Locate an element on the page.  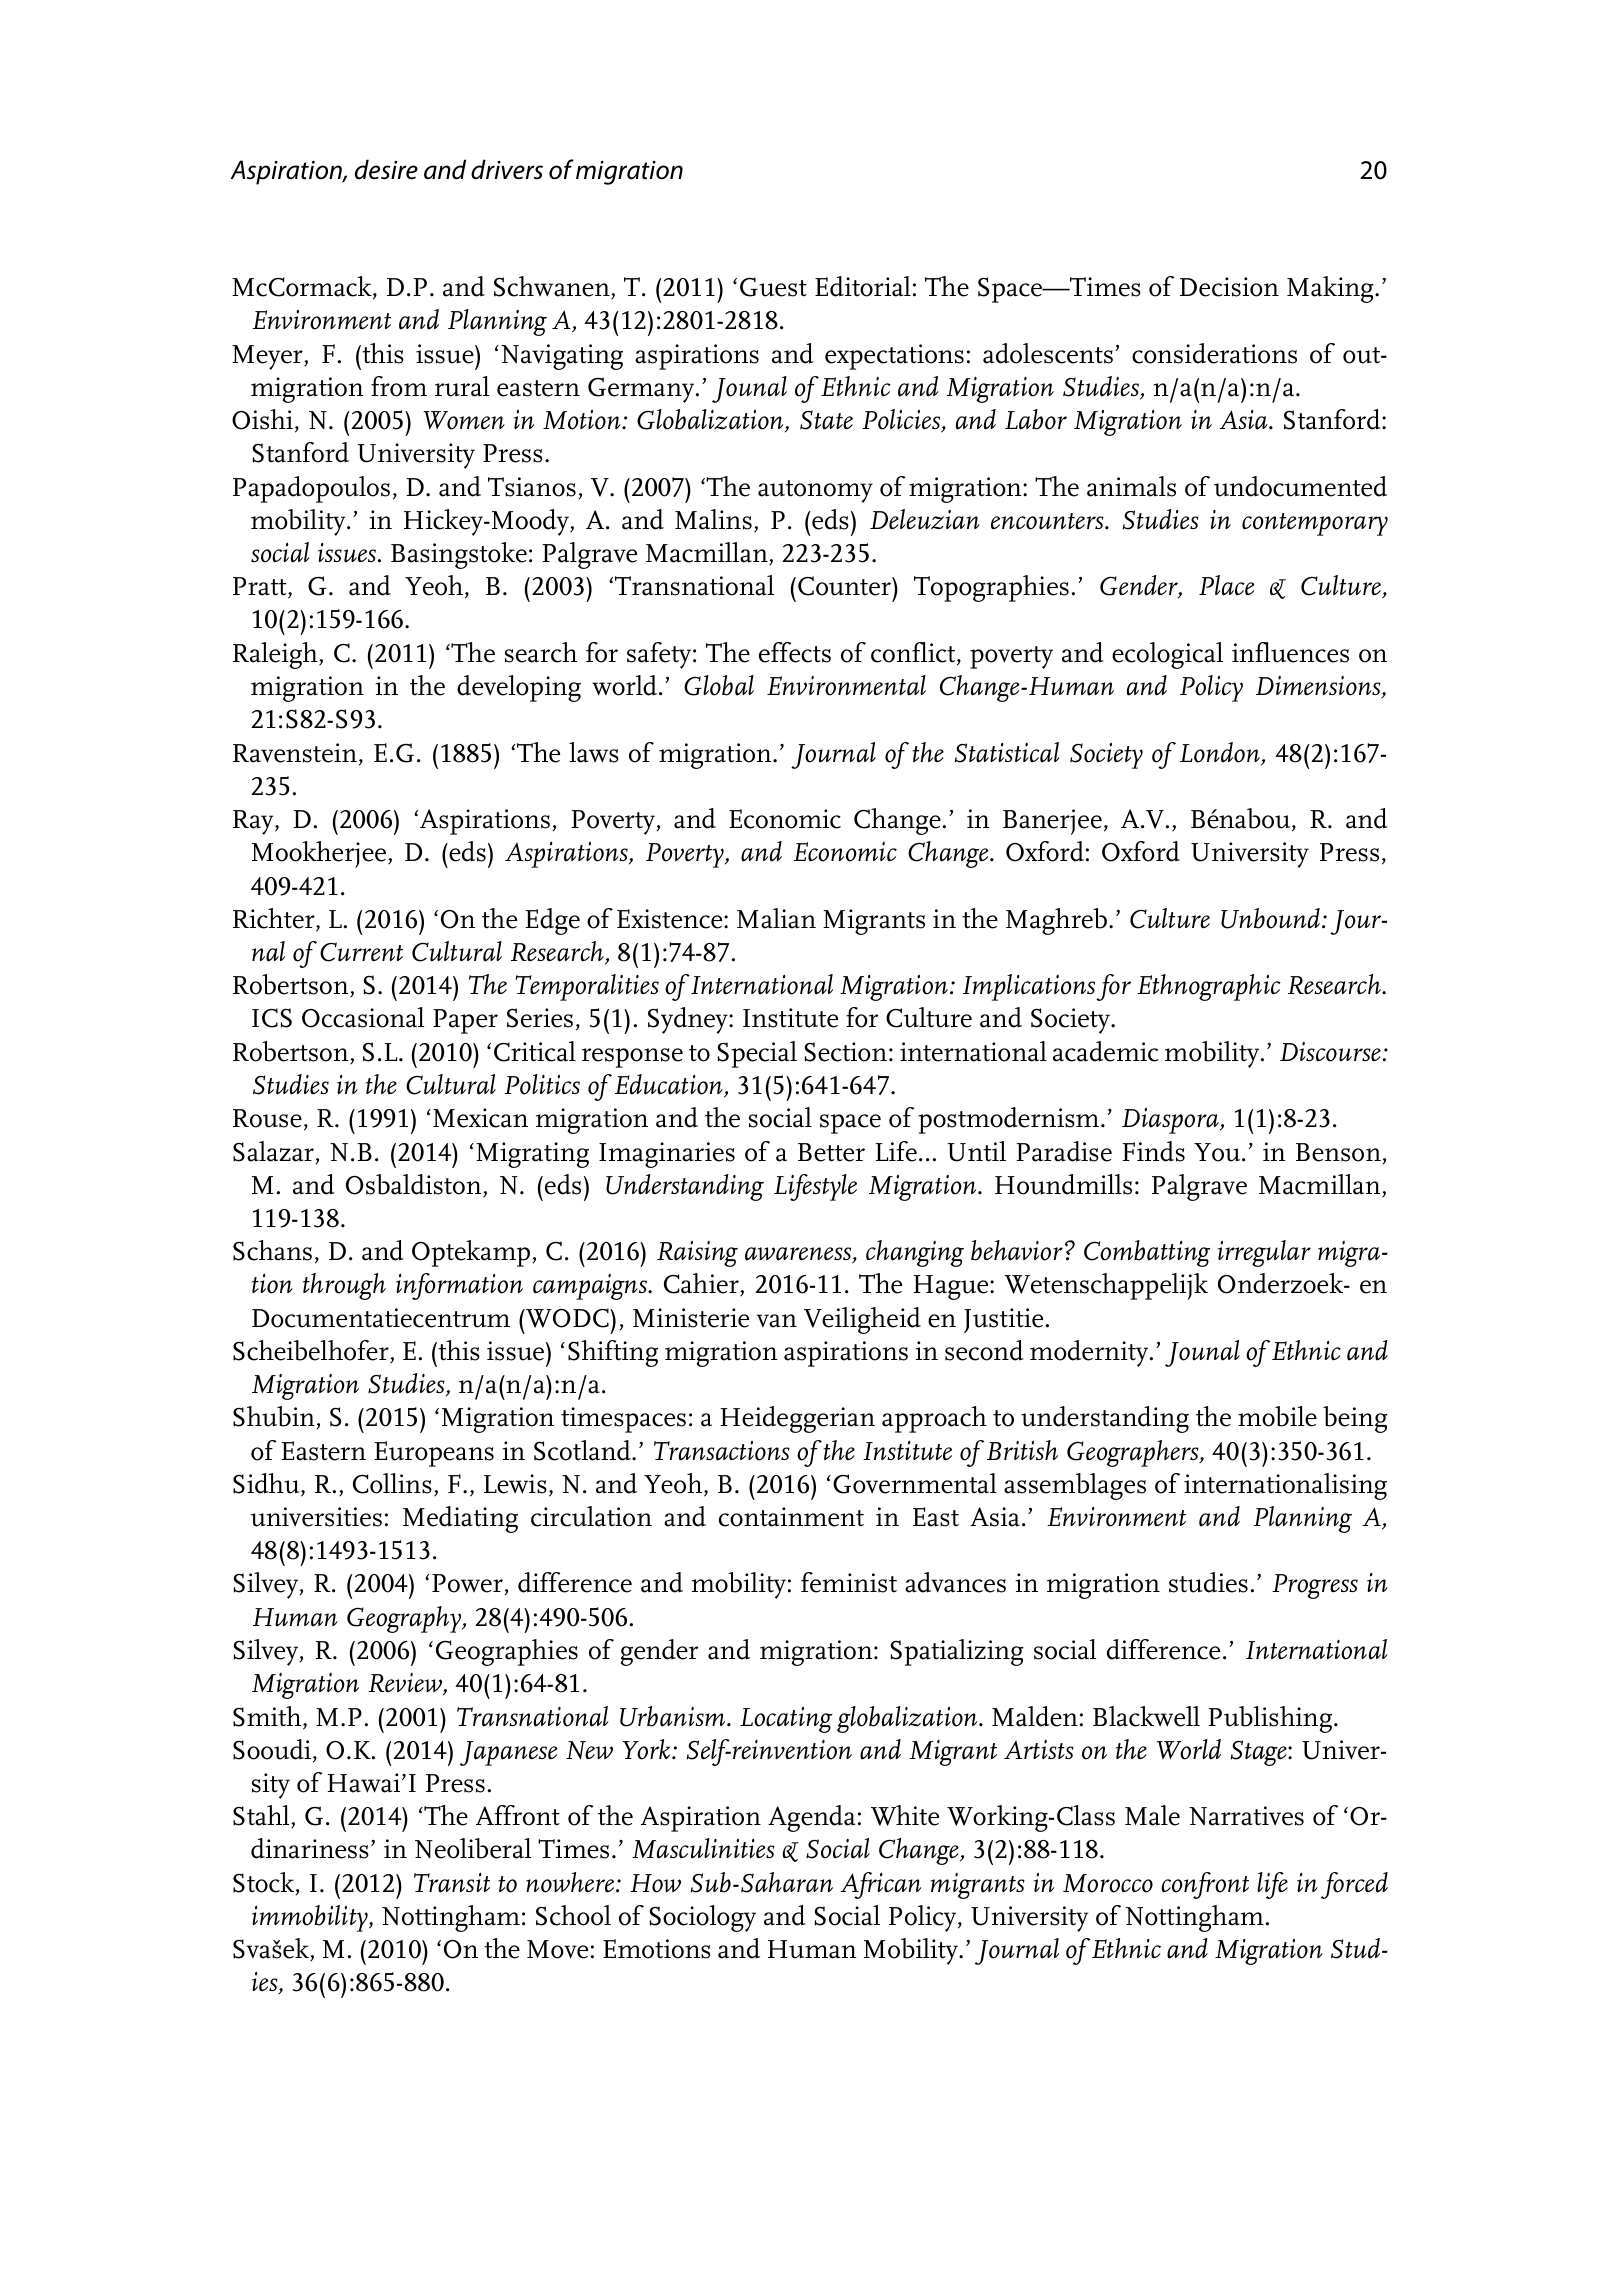
containment is located at coordinates (791, 1517).
